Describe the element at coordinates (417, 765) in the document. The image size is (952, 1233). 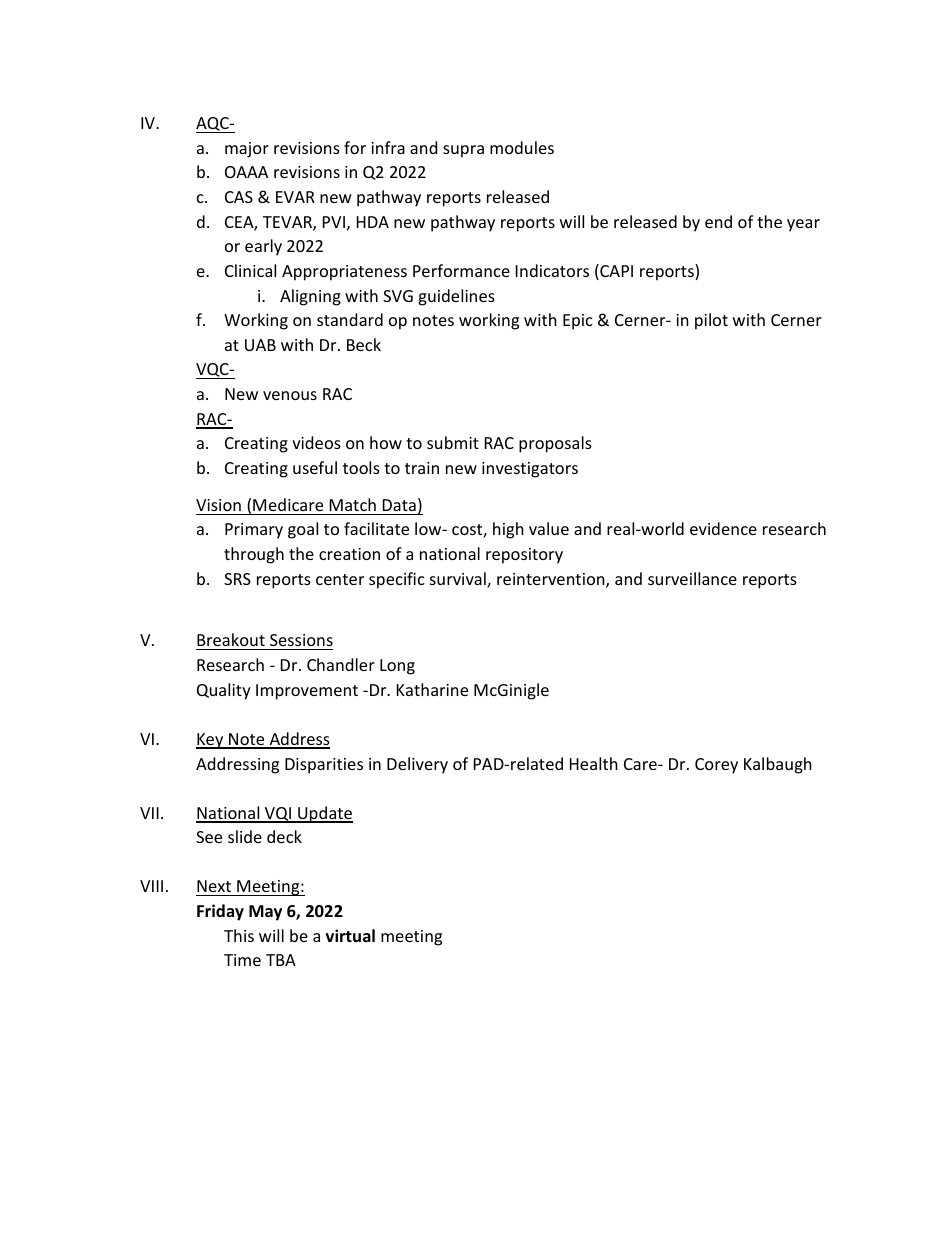
I see `Delivery` at that location.
